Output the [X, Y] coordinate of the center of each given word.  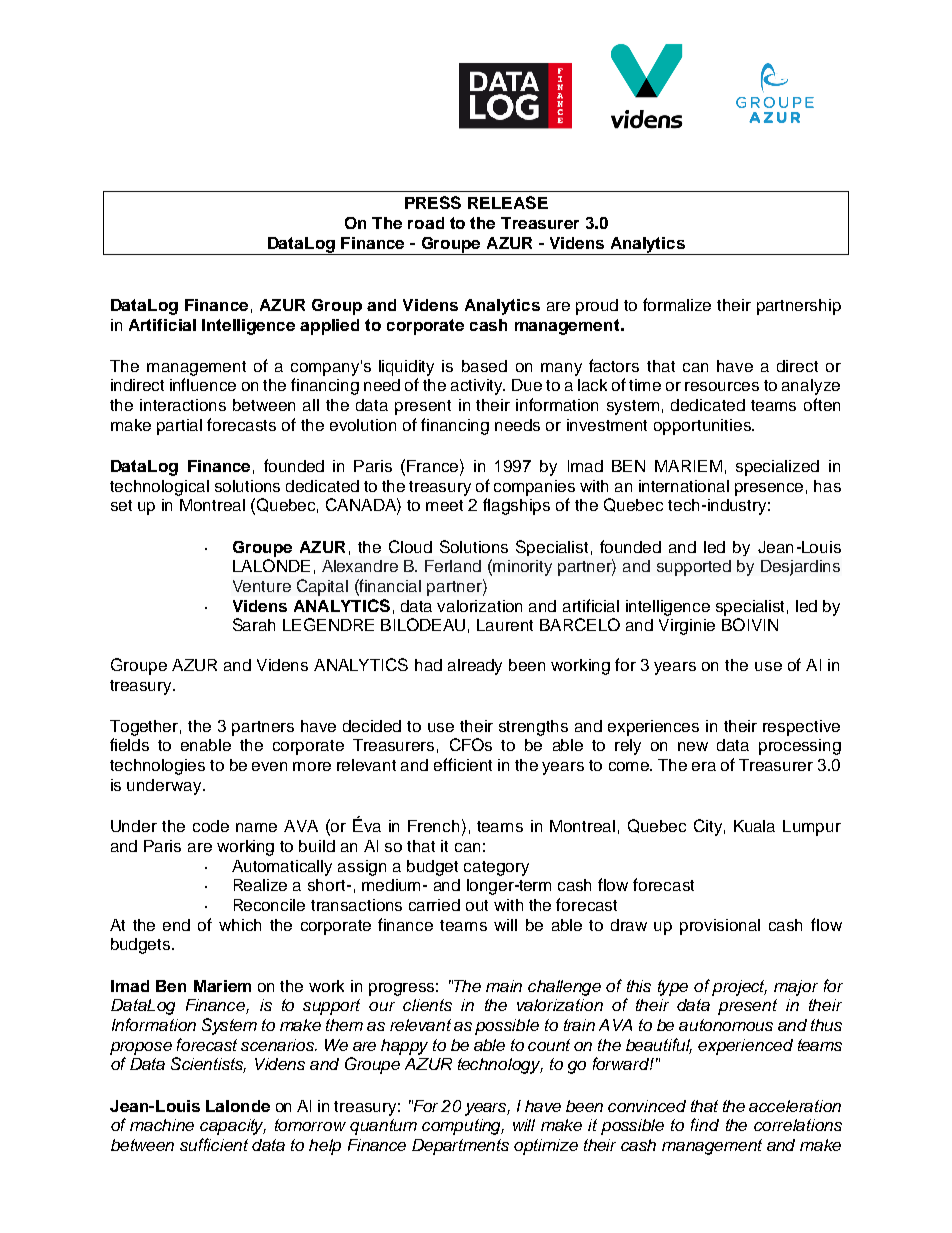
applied [329, 327]
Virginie [687, 627]
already [475, 667]
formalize [677, 304]
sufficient [214, 1144]
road [426, 223]
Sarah [254, 624]
